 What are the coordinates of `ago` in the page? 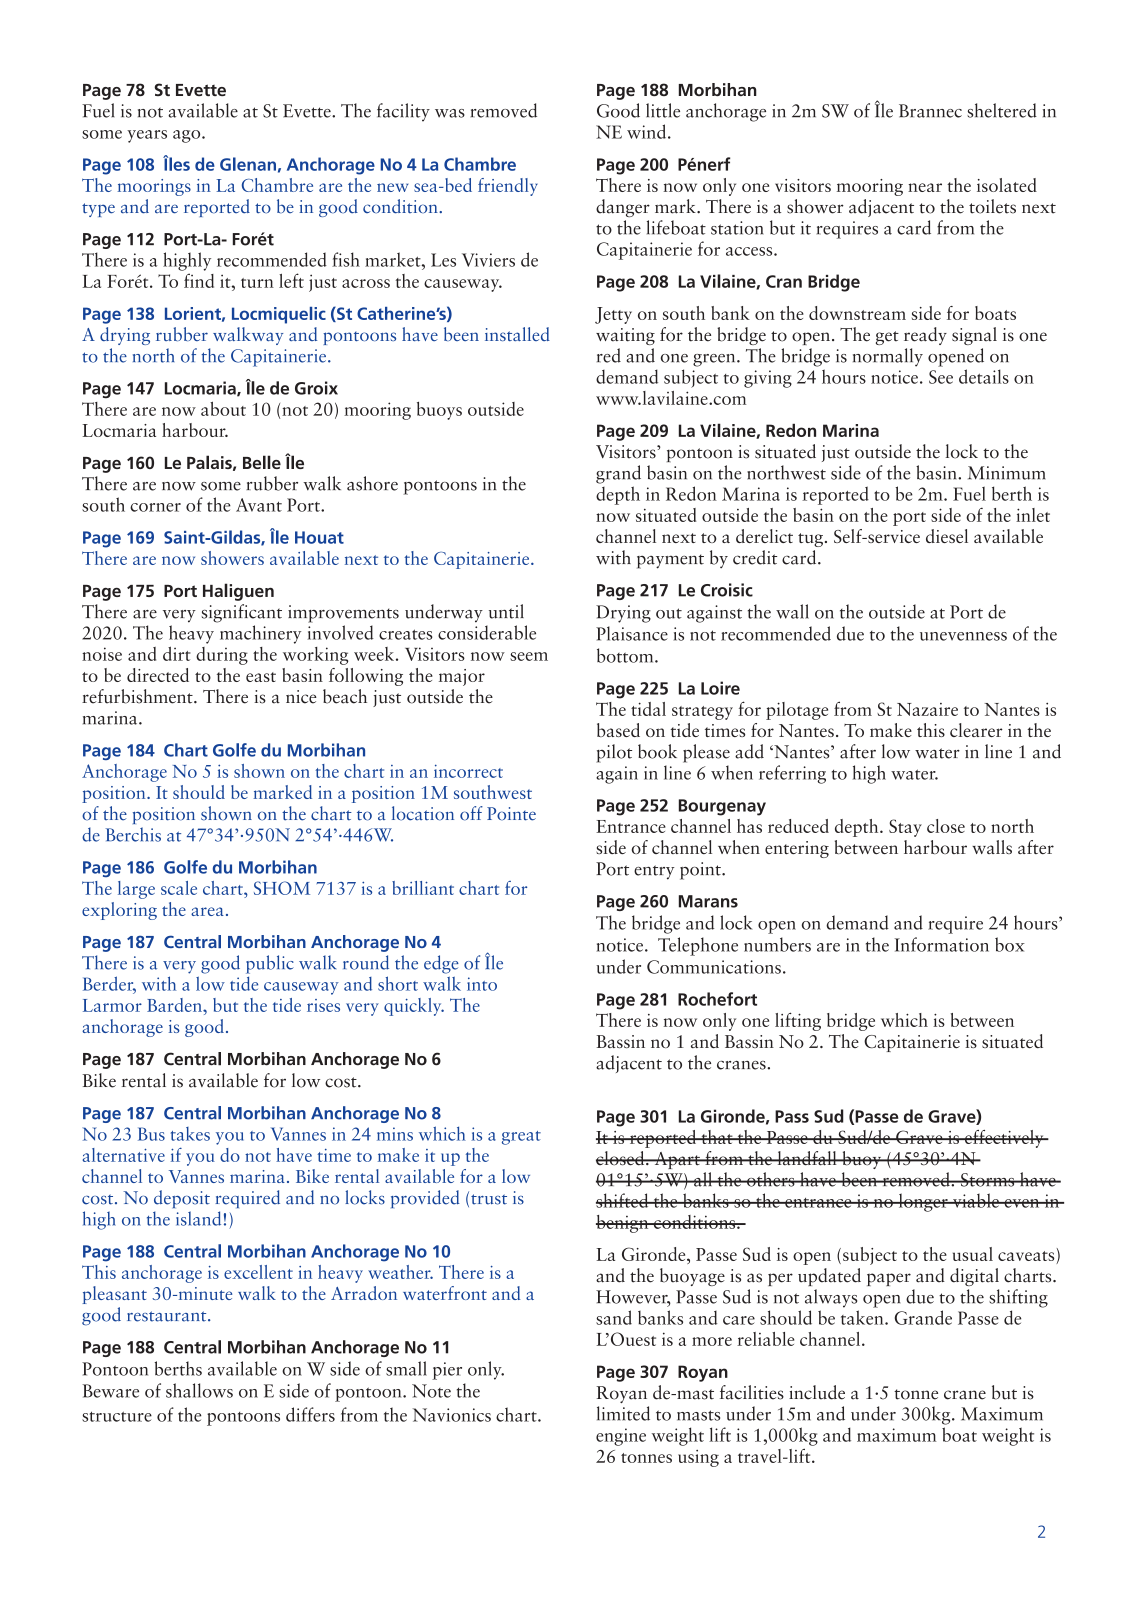 It's located at (188, 136).
